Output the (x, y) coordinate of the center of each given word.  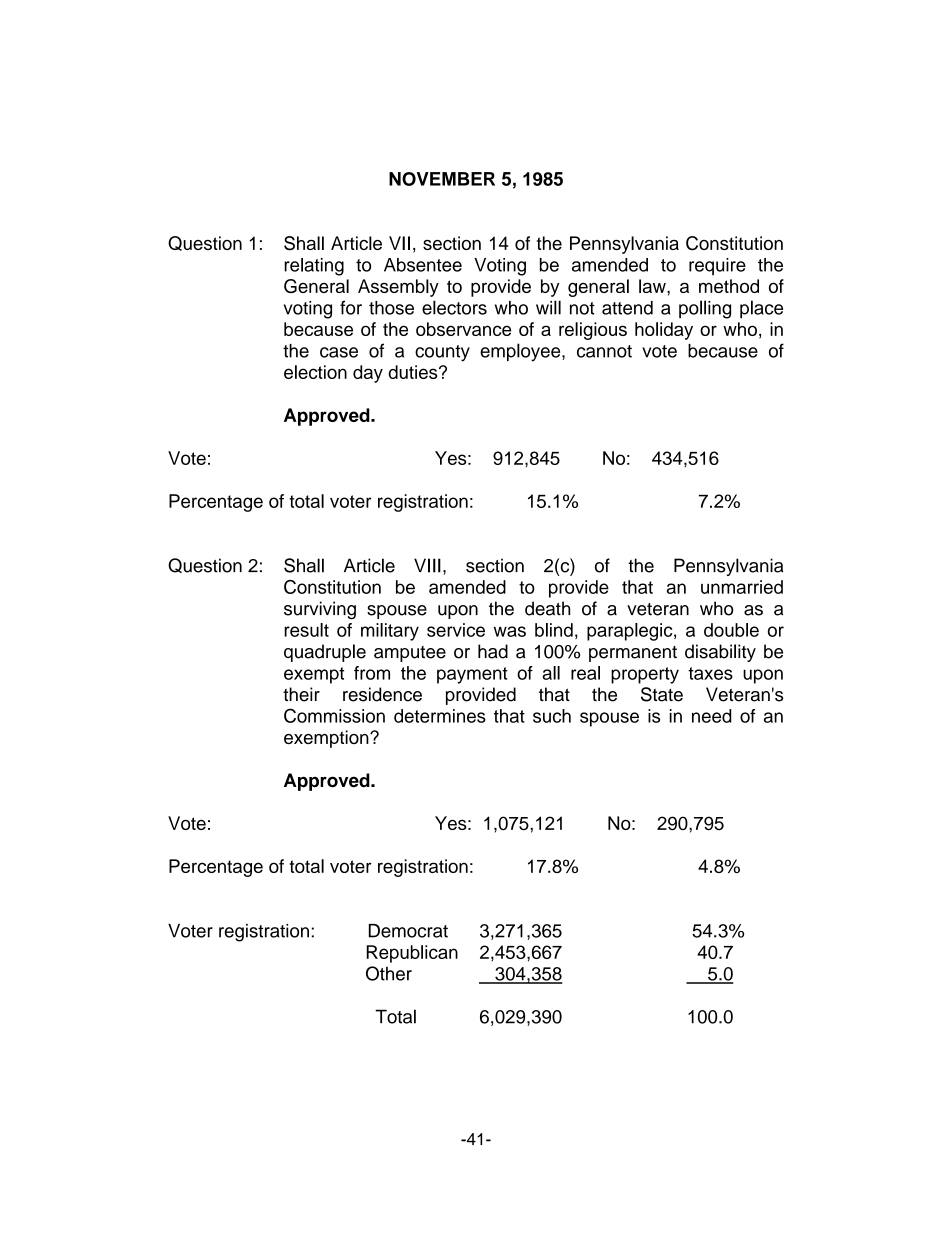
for (351, 307)
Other (389, 973)
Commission (334, 715)
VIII (427, 565)
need (711, 716)
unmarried (742, 587)
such (552, 716)
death (547, 608)
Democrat (408, 931)
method (729, 286)
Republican (412, 954)
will (548, 307)
